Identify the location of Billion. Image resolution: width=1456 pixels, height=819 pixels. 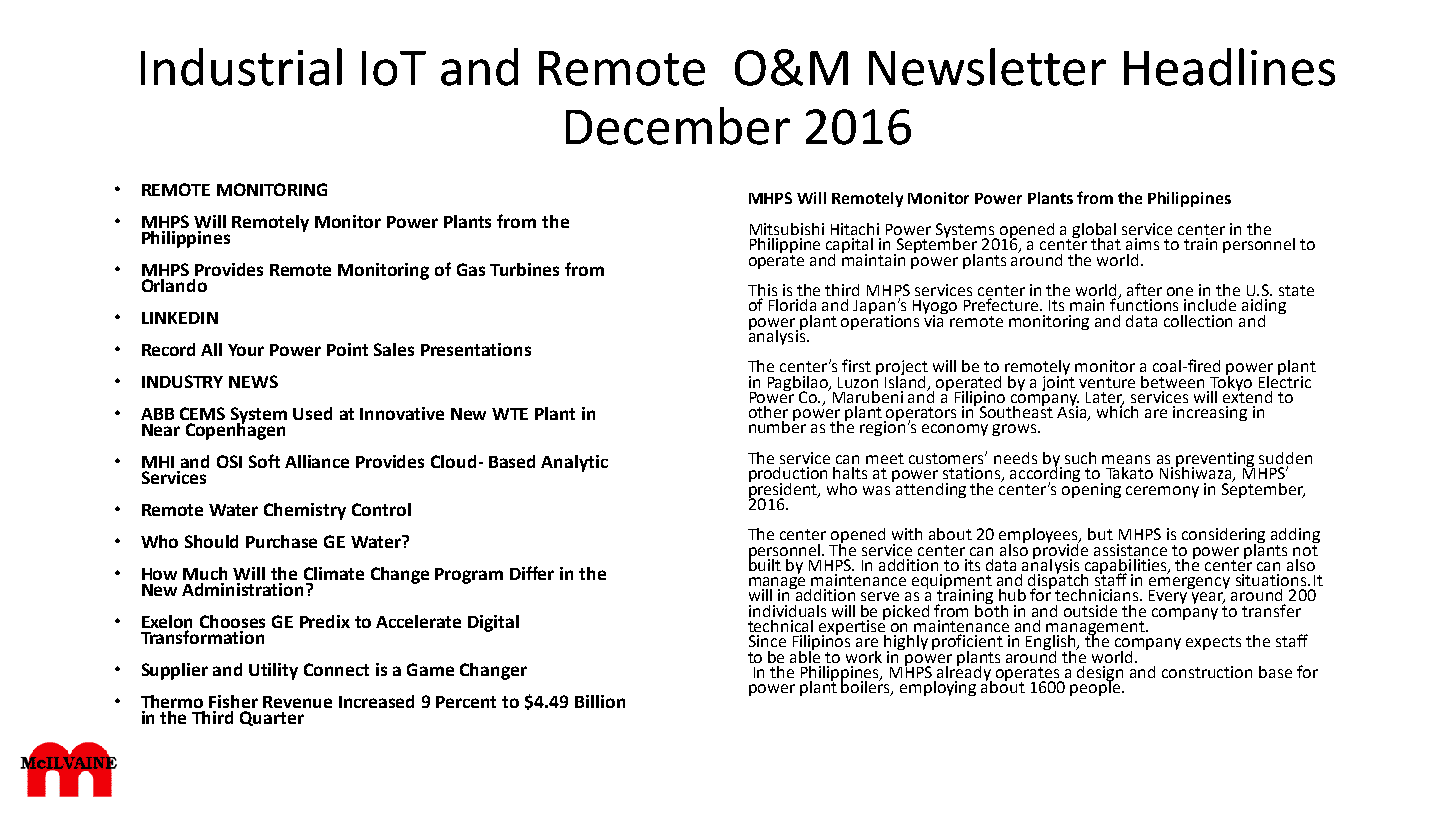
(600, 701).
